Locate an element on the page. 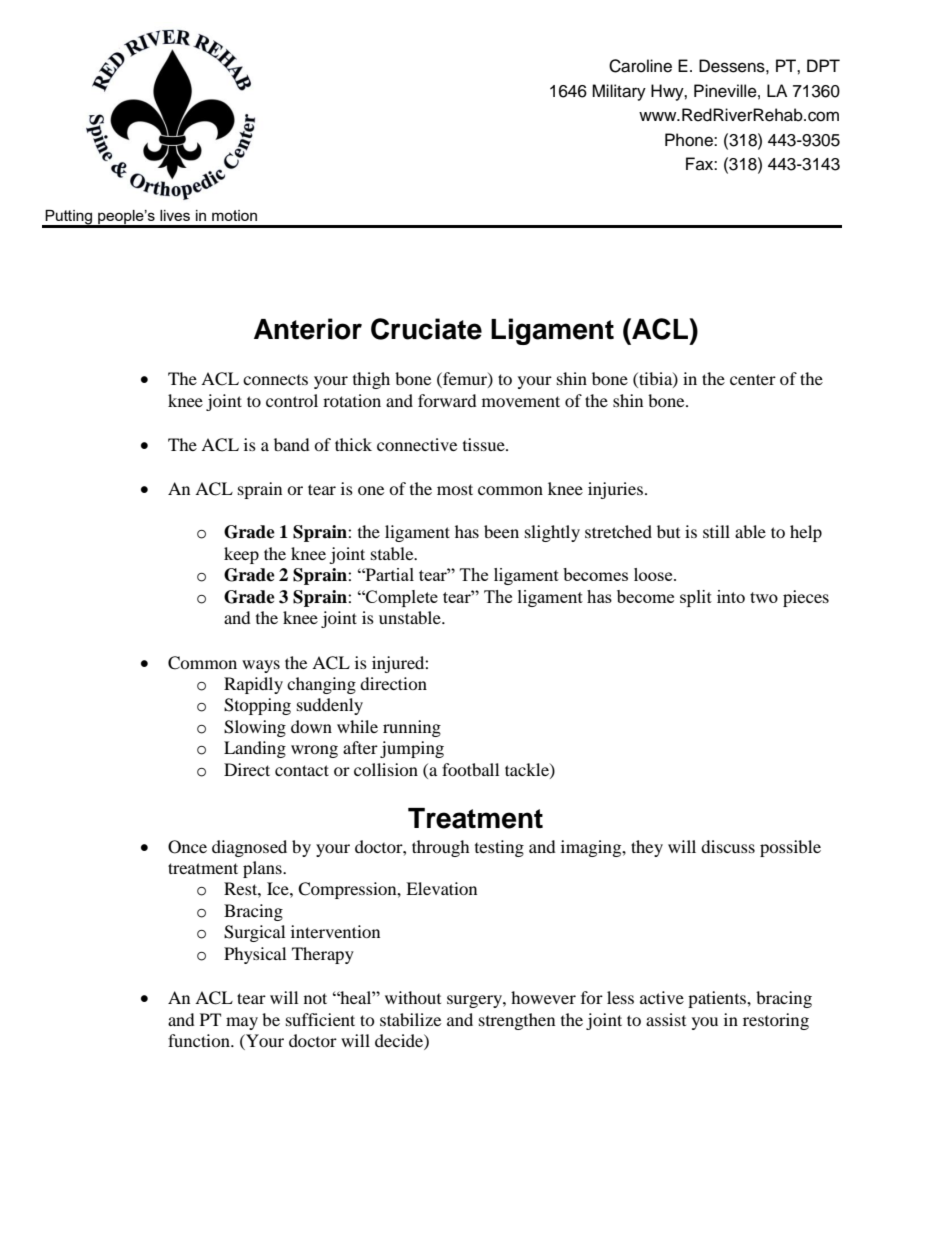 This image has width=952, height=1233. motion is located at coordinates (234, 215).
